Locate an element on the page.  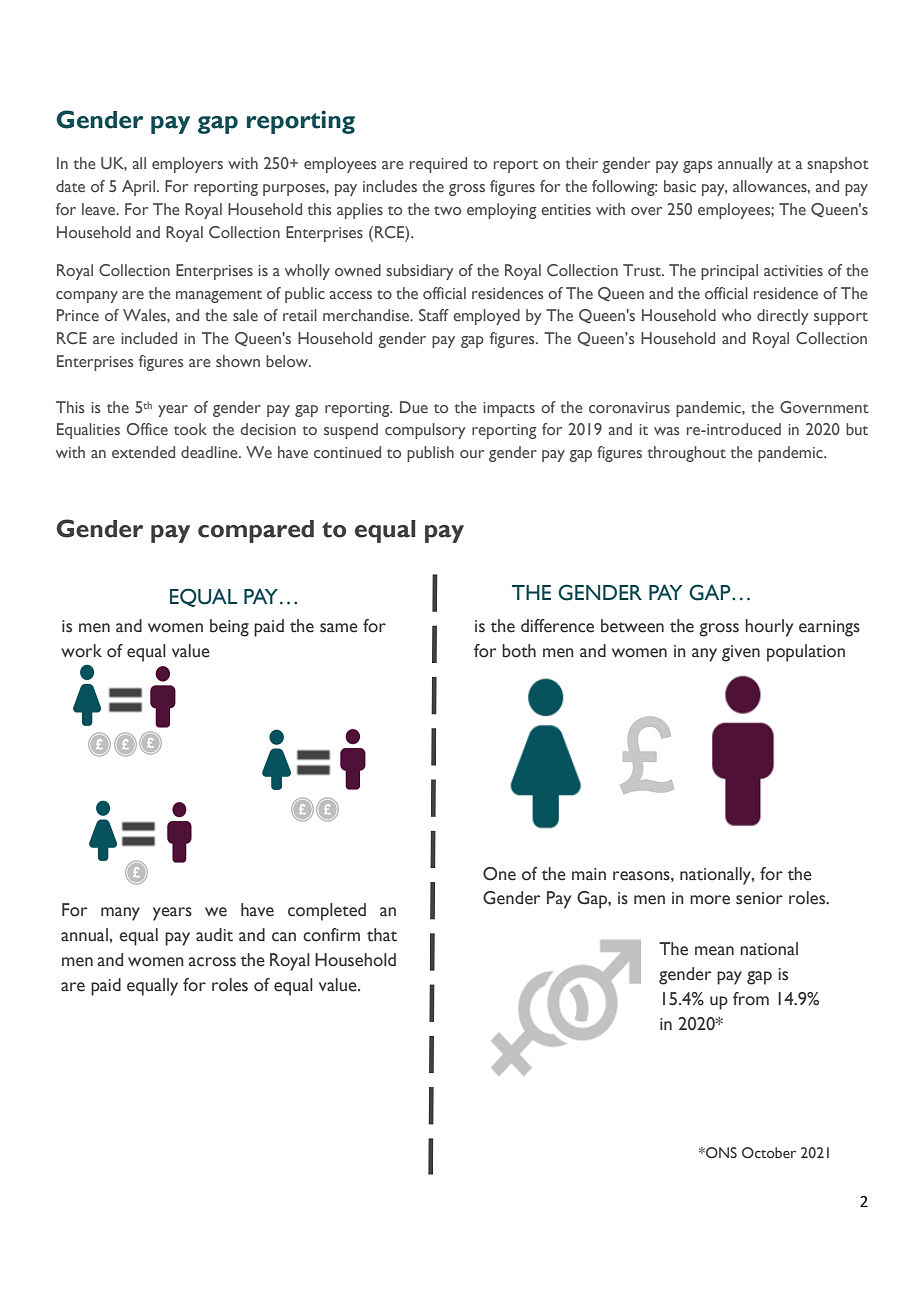
given is located at coordinates (741, 653).
